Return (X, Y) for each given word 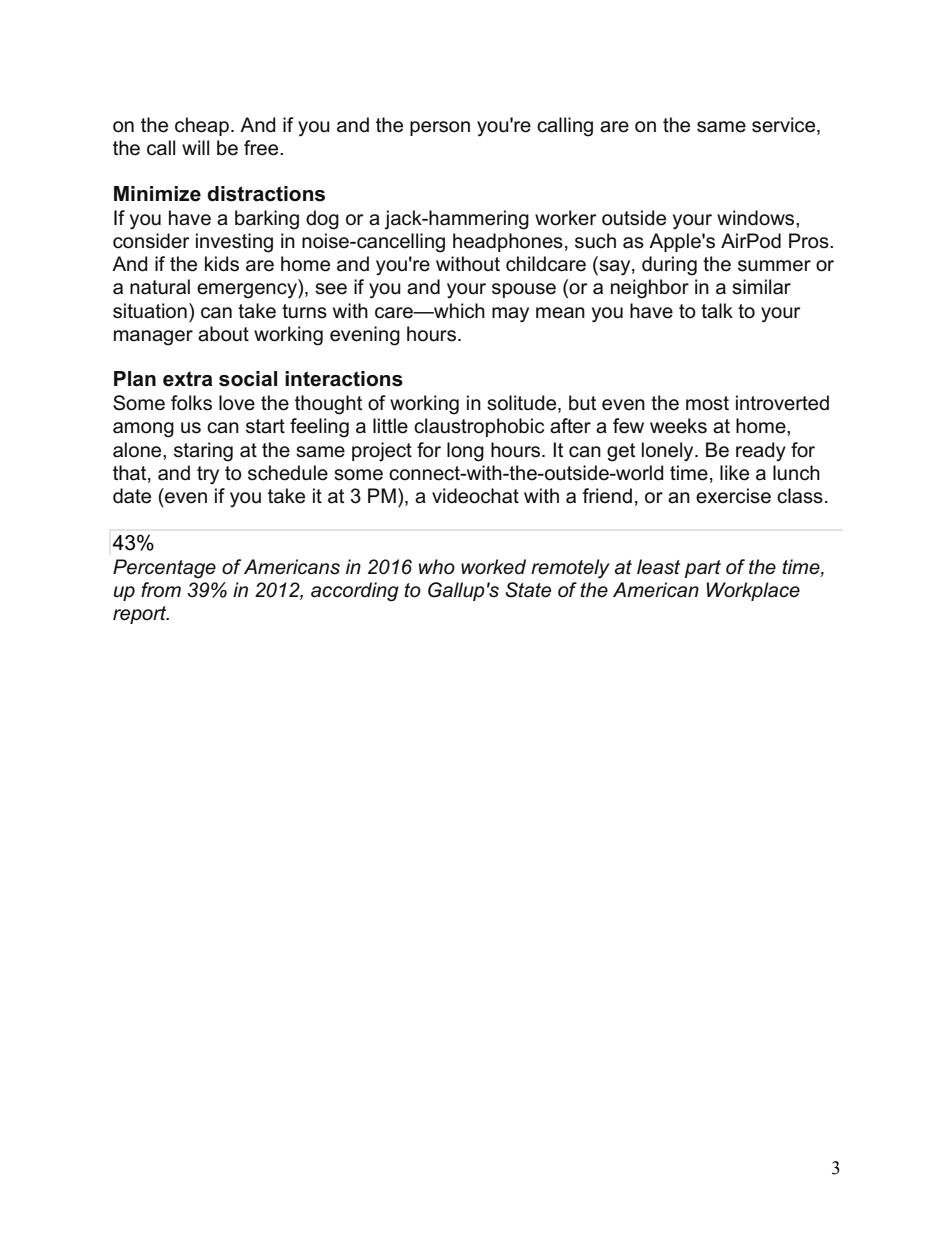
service (785, 126)
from (161, 590)
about (223, 334)
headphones (508, 242)
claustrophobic (479, 427)
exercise (733, 496)
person (440, 128)
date (132, 496)
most (707, 403)
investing (234, 243)
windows (757, 218)
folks (191, 403)
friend (607, 496)
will (195, 147)
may (510, 315)
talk (717, 311)
